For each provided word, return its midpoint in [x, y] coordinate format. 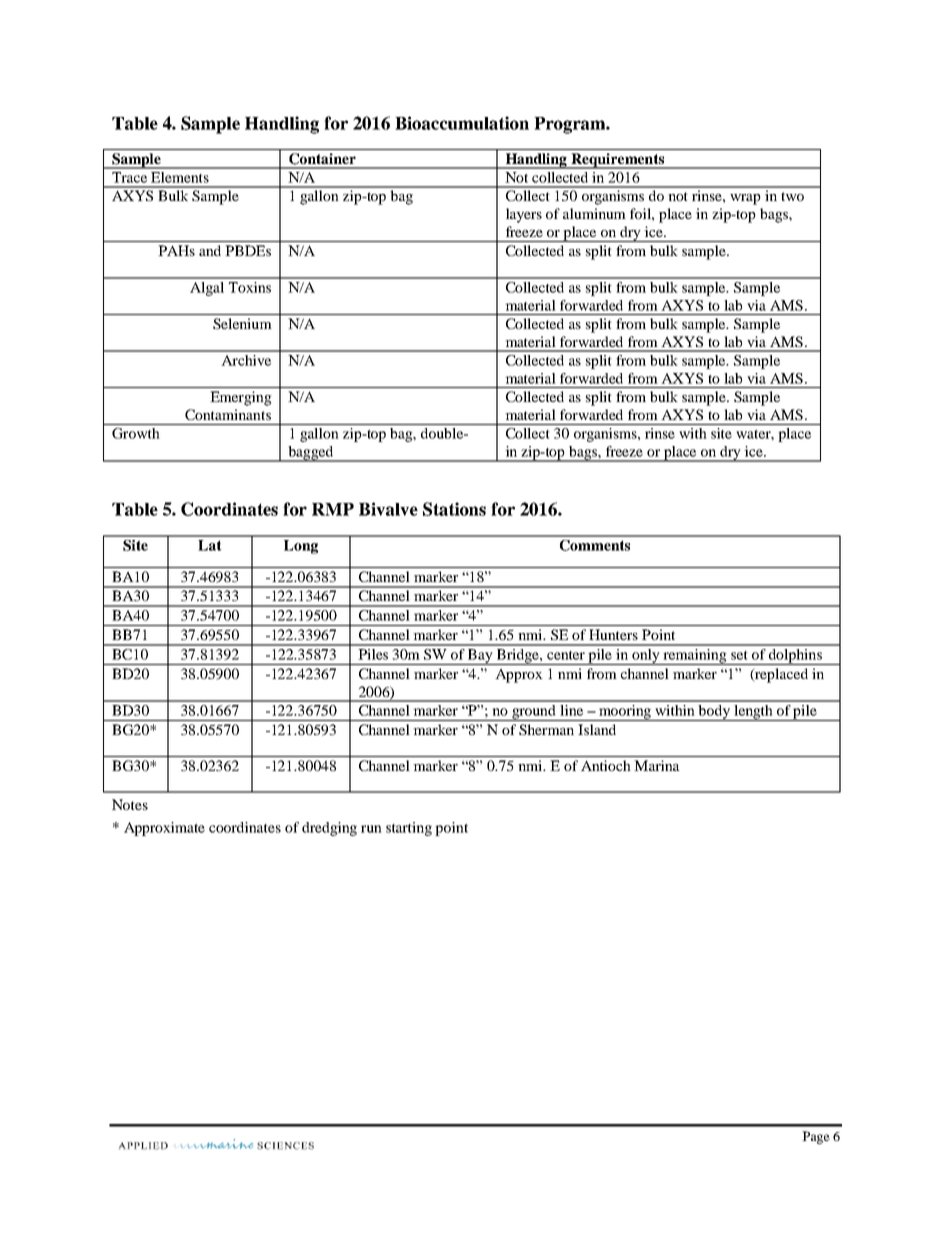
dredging [329, 829]
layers [524, 215]
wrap [745, 199]
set [739, 655]
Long [301, 547]
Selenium [242, 323]
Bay [480, 657]
